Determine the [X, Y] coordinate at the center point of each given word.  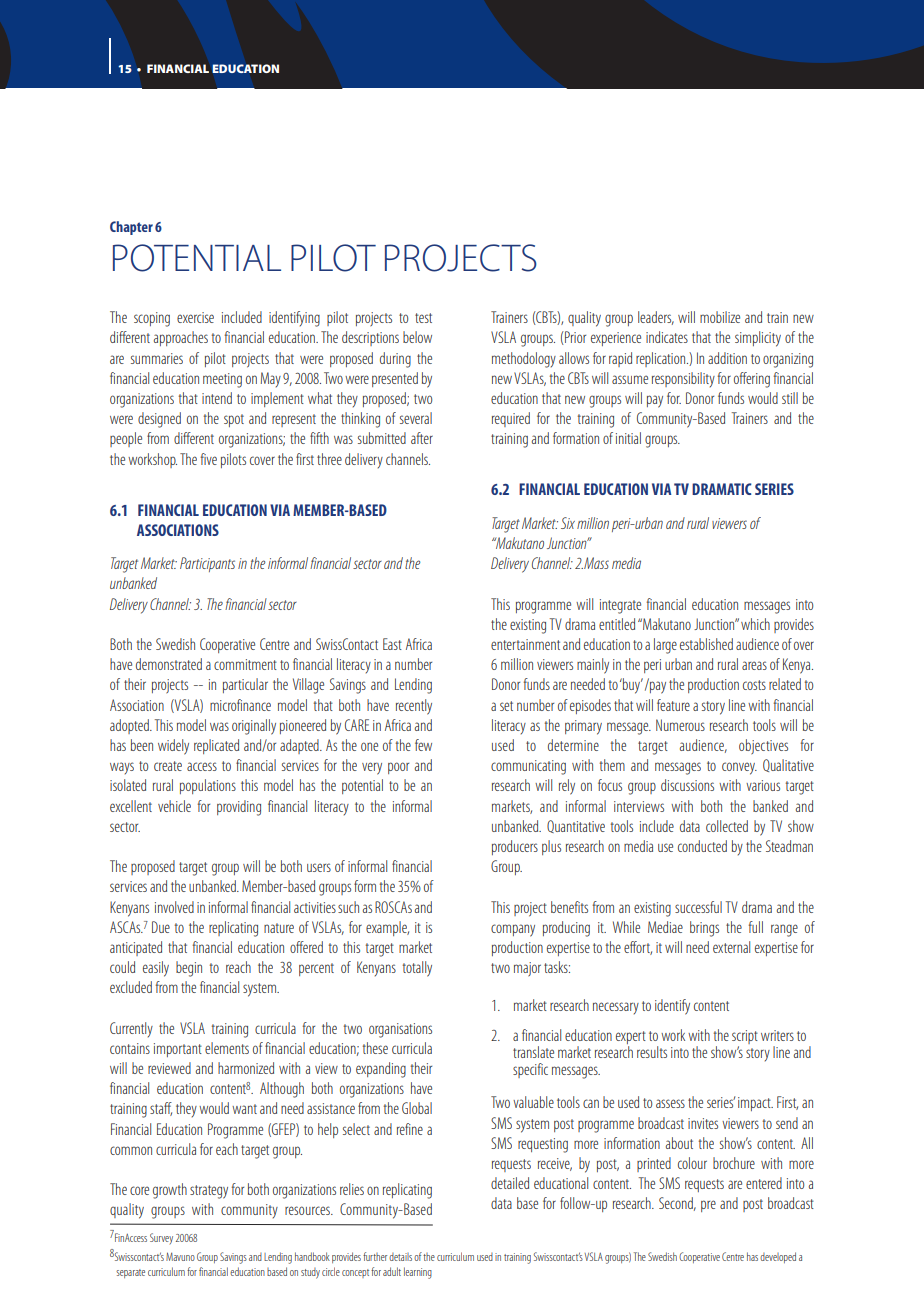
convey [739, 768]
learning [418, 1273]
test [423, 318]
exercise [195, 317]
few [423, 745]
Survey [161, 1238]
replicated [216, 746]
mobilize [720, 317]
